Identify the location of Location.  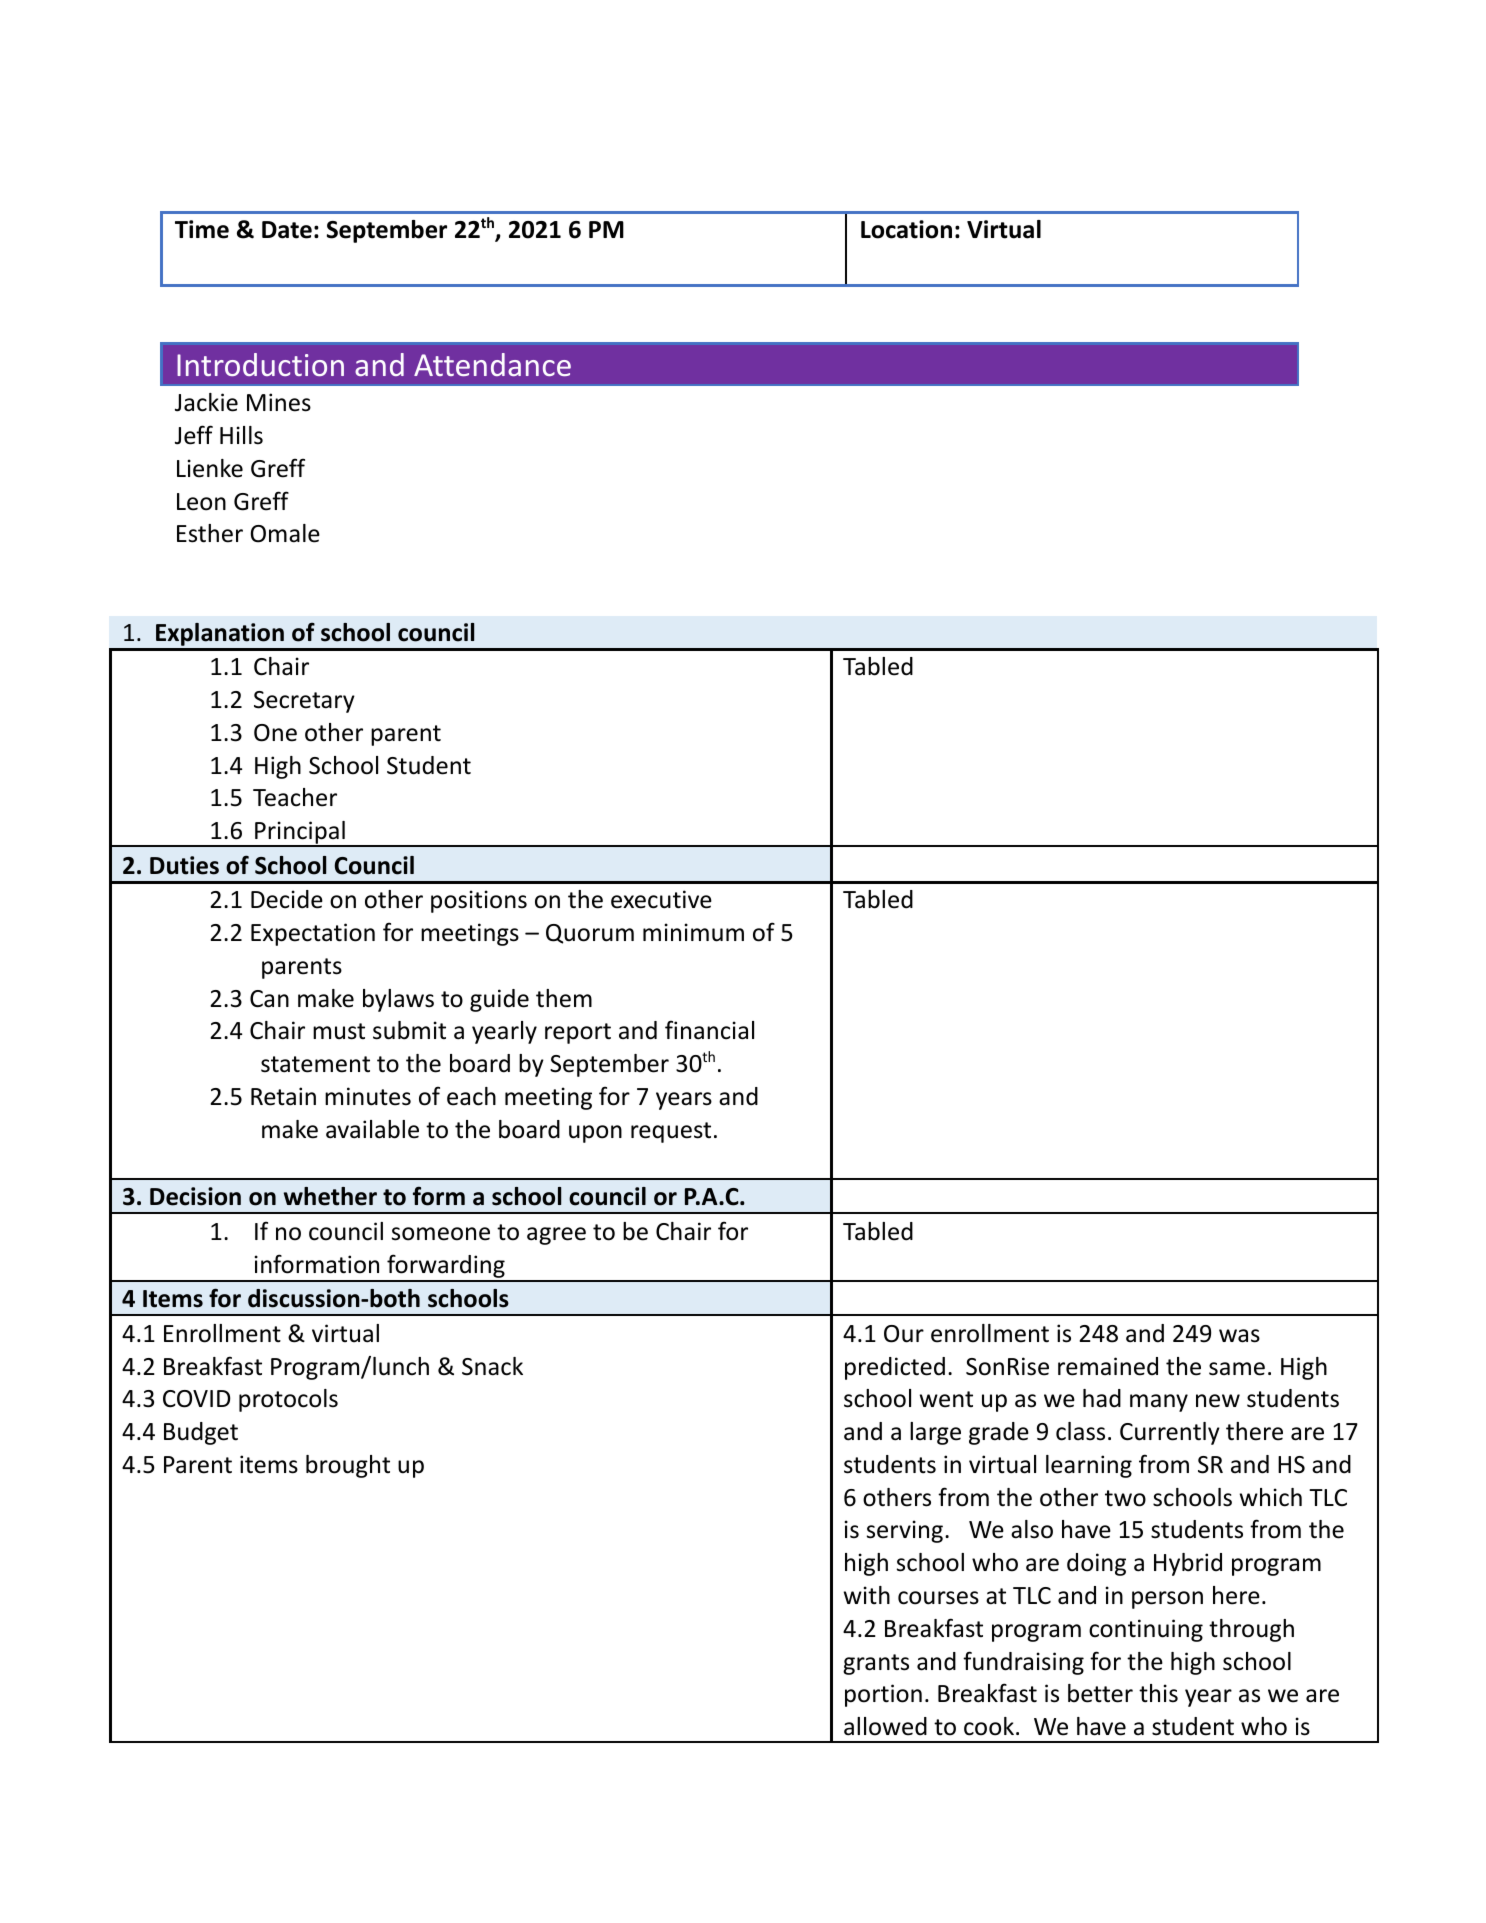
(906, 229).
